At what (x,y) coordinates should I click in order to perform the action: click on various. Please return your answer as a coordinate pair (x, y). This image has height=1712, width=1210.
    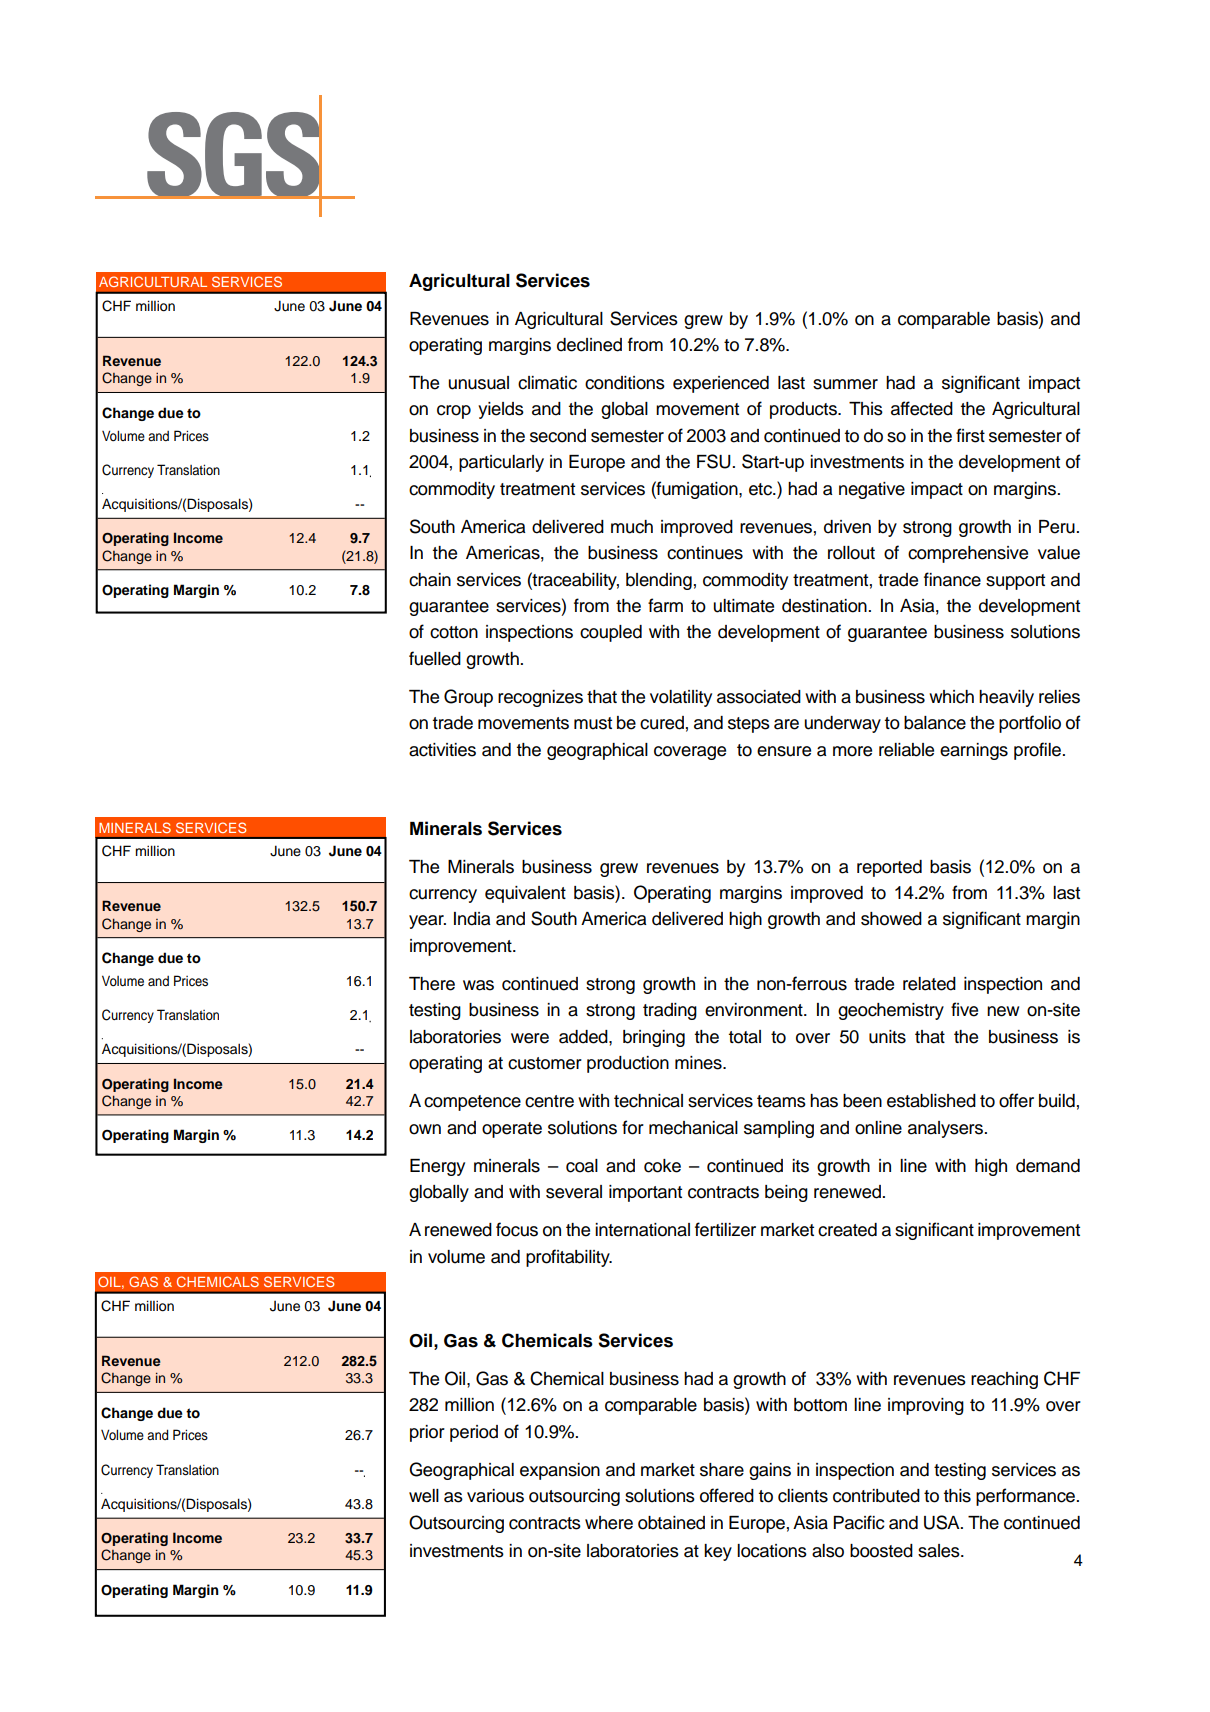
    Looking at the image, I should click on (495, 1496).
